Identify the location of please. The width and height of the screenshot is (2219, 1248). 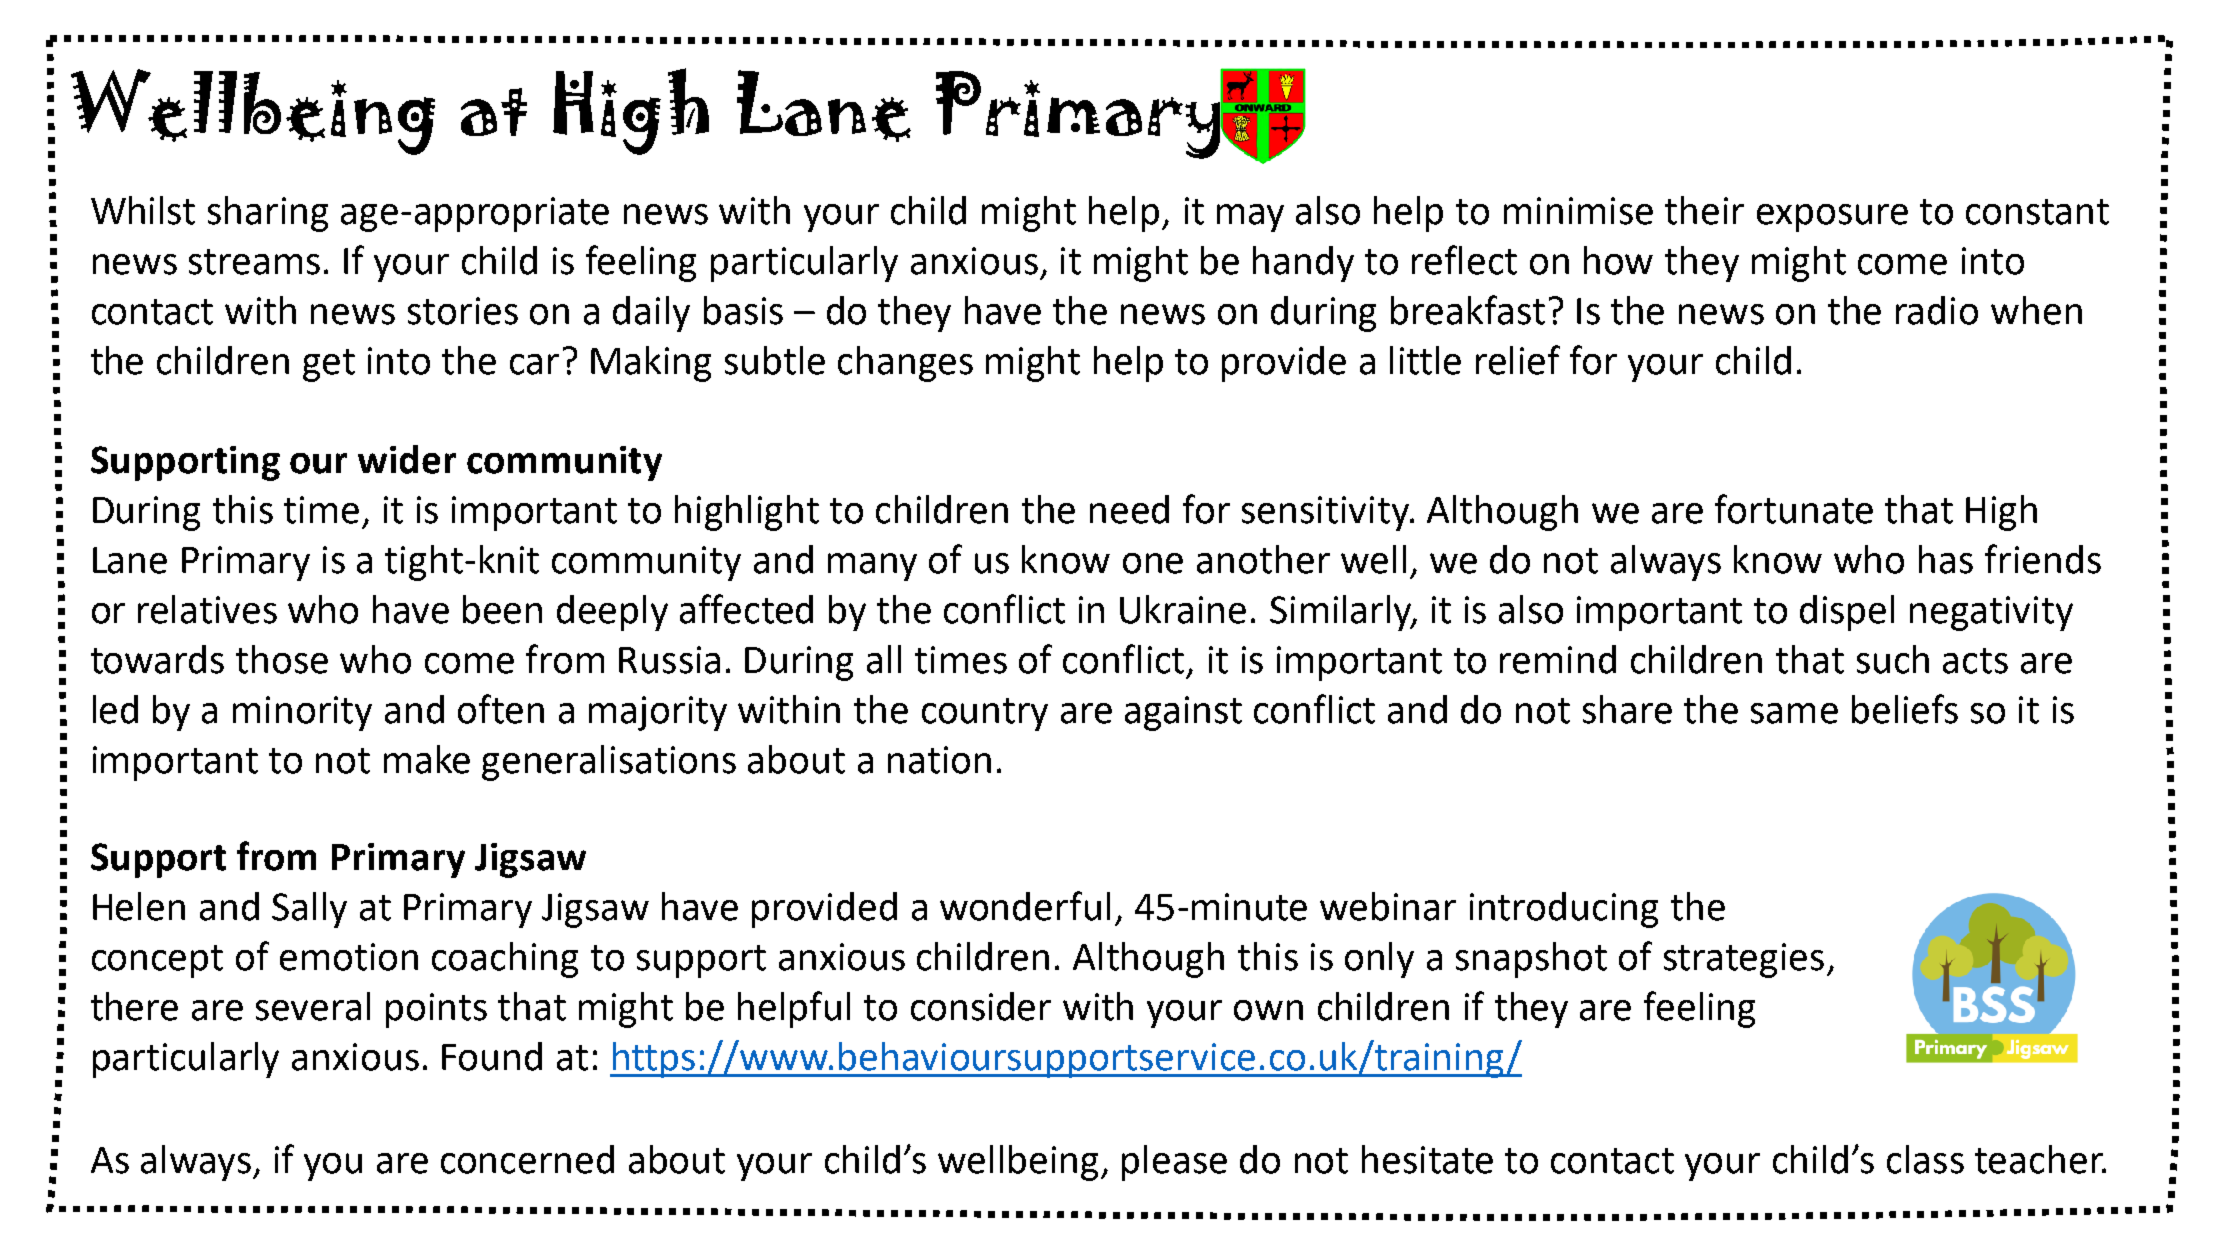
(1174, 1163).
